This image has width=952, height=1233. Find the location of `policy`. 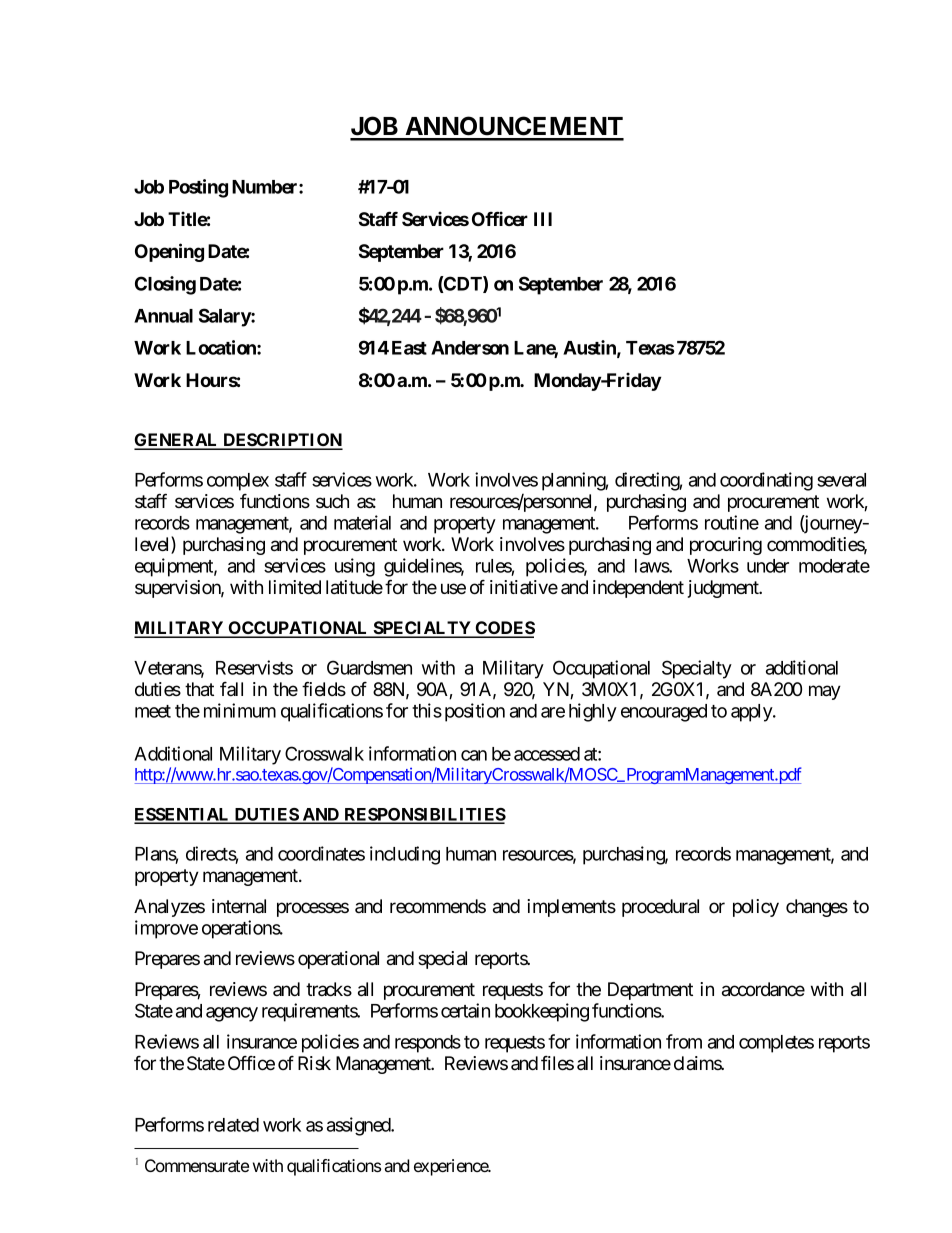

policy is located at coordinates (756, 908).
